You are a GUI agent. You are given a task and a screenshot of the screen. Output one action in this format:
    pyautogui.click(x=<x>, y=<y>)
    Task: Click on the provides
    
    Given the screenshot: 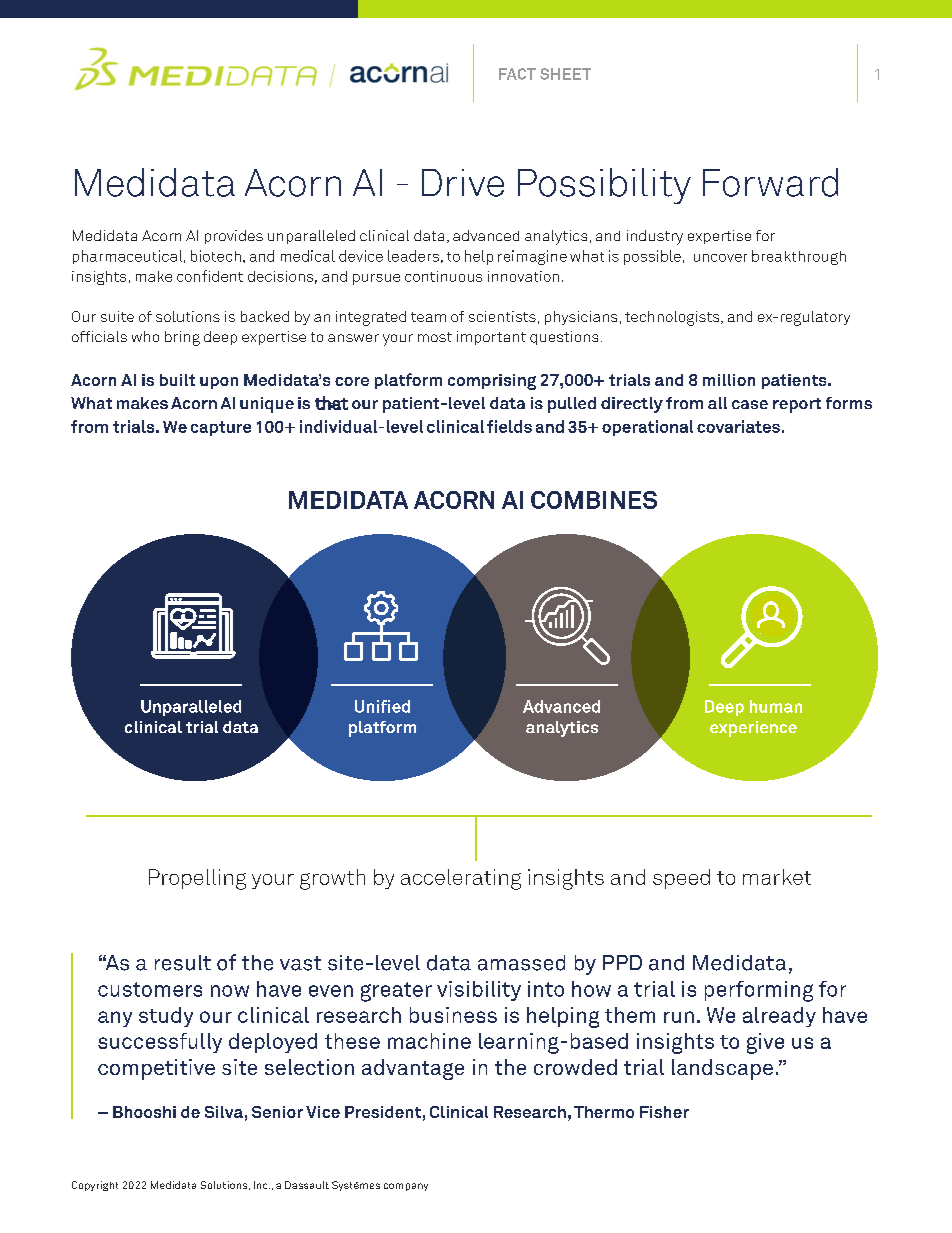 What is the action you would take?
    pyautogui.click(x=234, y=237)
